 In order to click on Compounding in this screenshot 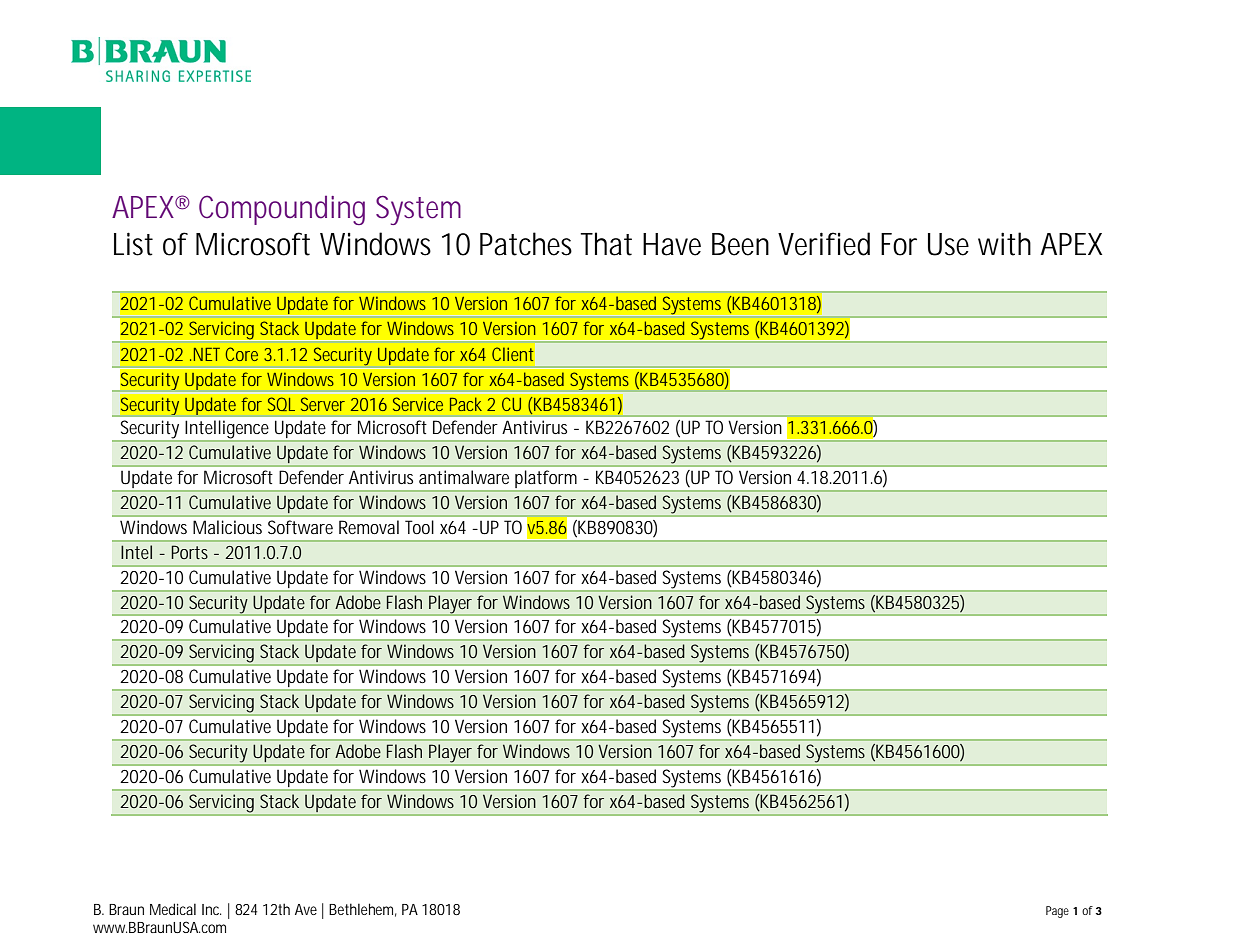, I will do `click(282, 210)`.
